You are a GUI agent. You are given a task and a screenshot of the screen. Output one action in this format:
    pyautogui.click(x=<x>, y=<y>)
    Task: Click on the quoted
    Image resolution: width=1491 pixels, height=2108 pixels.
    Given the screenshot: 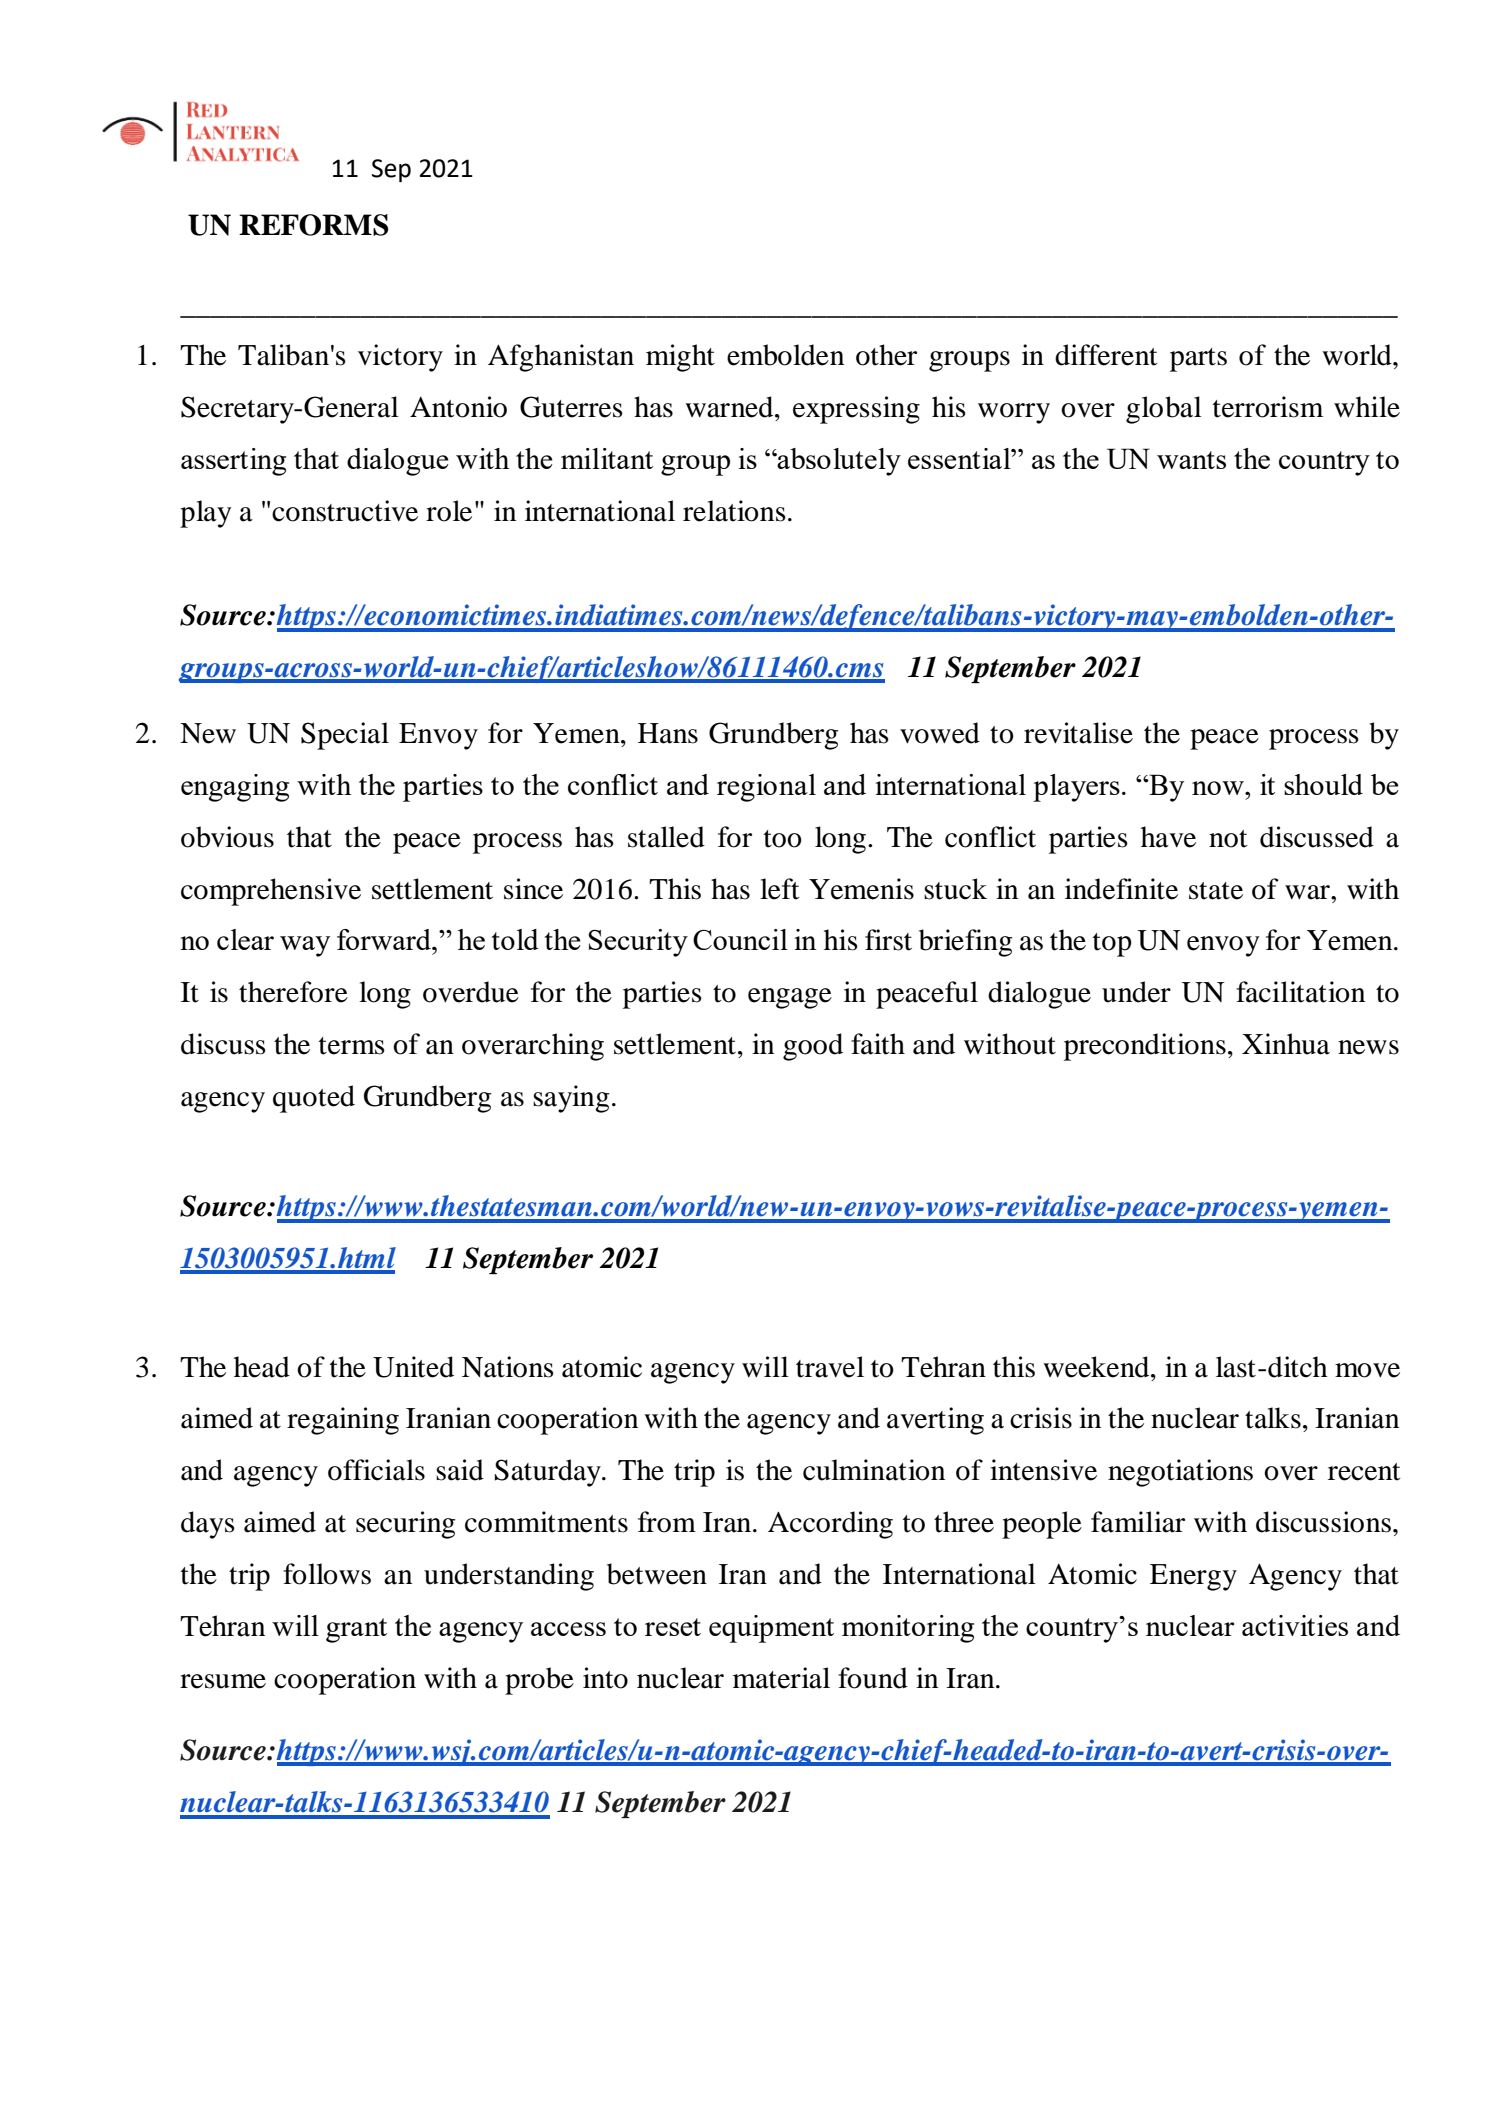 What is the action you would take?
    pyautogui.click(x=314, y=1099)
